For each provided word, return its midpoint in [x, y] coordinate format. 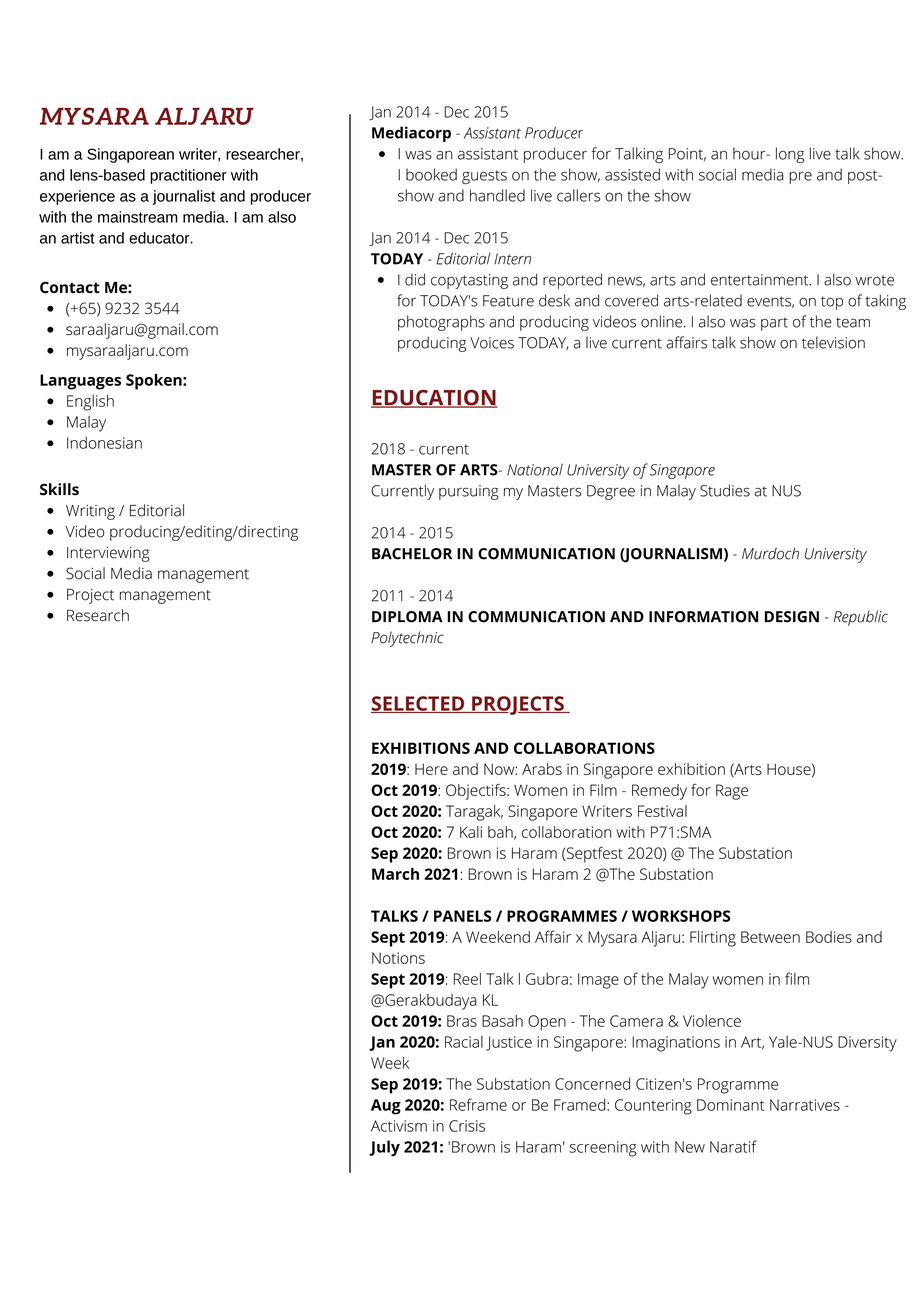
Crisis [467, 1126]
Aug [386, 1107]
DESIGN [792, 617]
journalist [184, 197]
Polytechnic [407, 639]
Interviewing [108, 554]
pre [800, 177]
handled [497, 195]
